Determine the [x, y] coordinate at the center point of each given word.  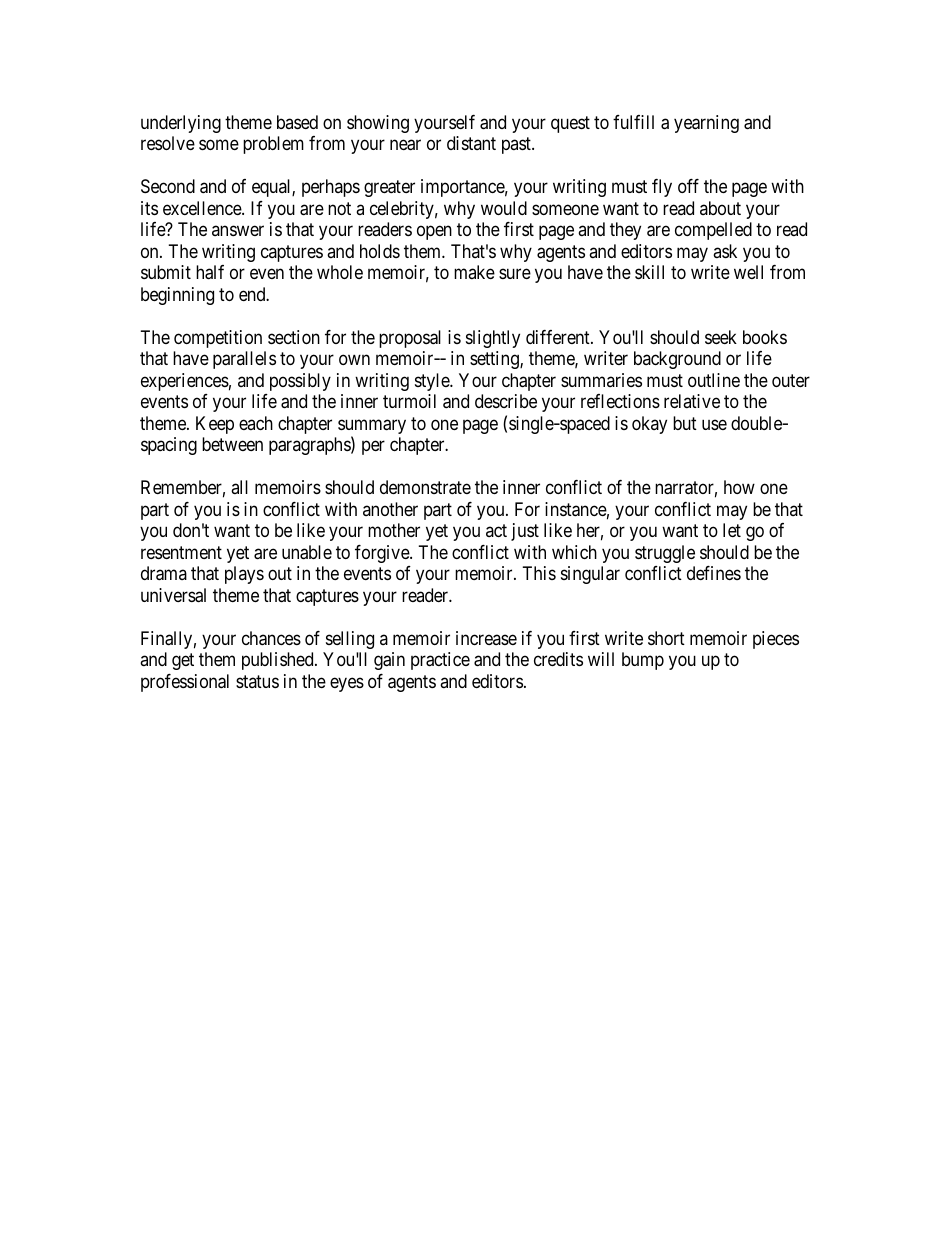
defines [714, 573]
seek [721, 337]
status [257, 681]
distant [471, 143]
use [714, 424]
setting [495, 360]
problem [273, 145]
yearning [706, 124]
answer [238, 231]
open [434, 233]
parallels [244, 360]
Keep [215, 425]
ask [725, 251]
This [539, 573]
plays [244, 575]
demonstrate [425, 487]
